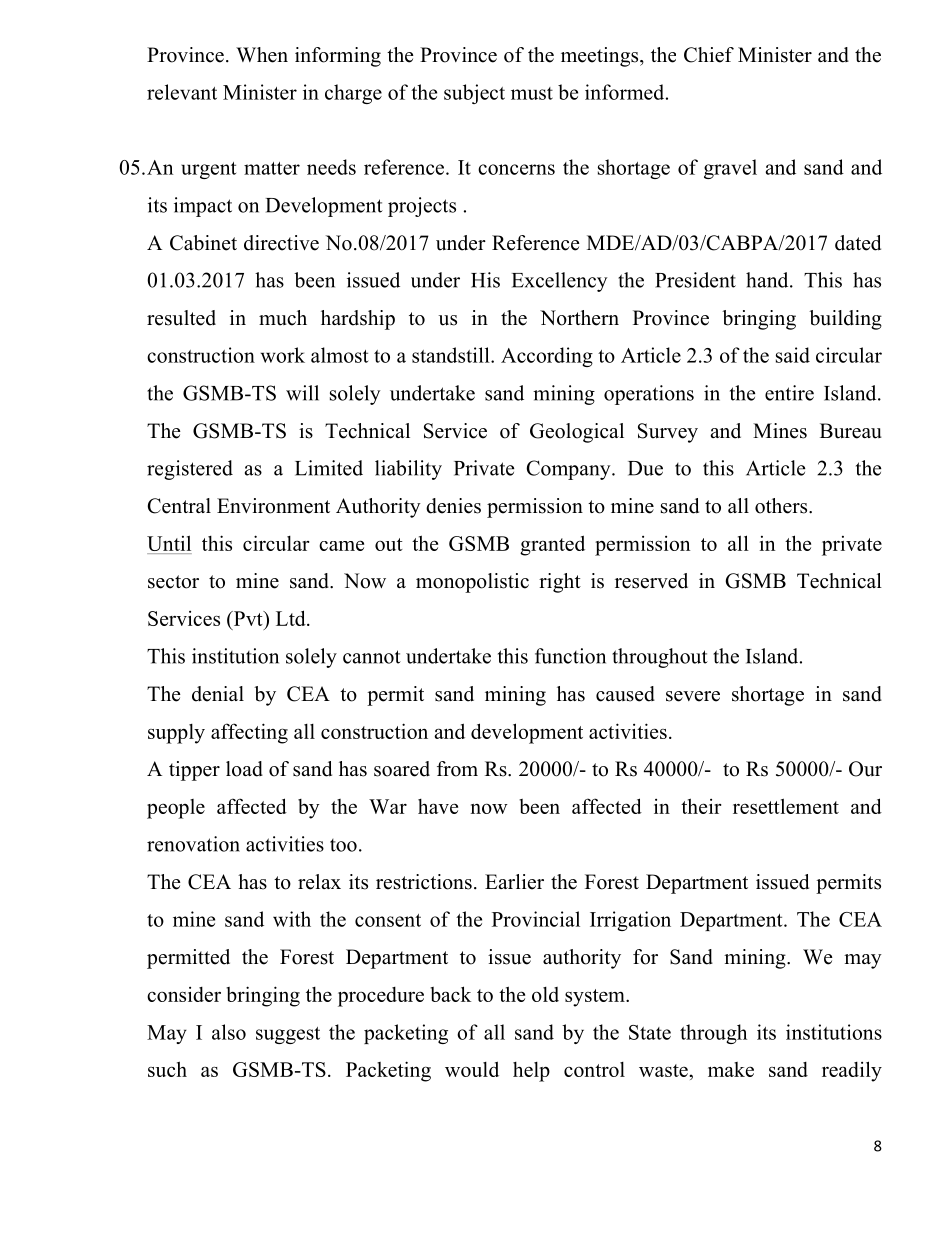  What do you see at coordinates (793, 355) in the screenshot?
I see `said` at bounding box center [793, 355].
